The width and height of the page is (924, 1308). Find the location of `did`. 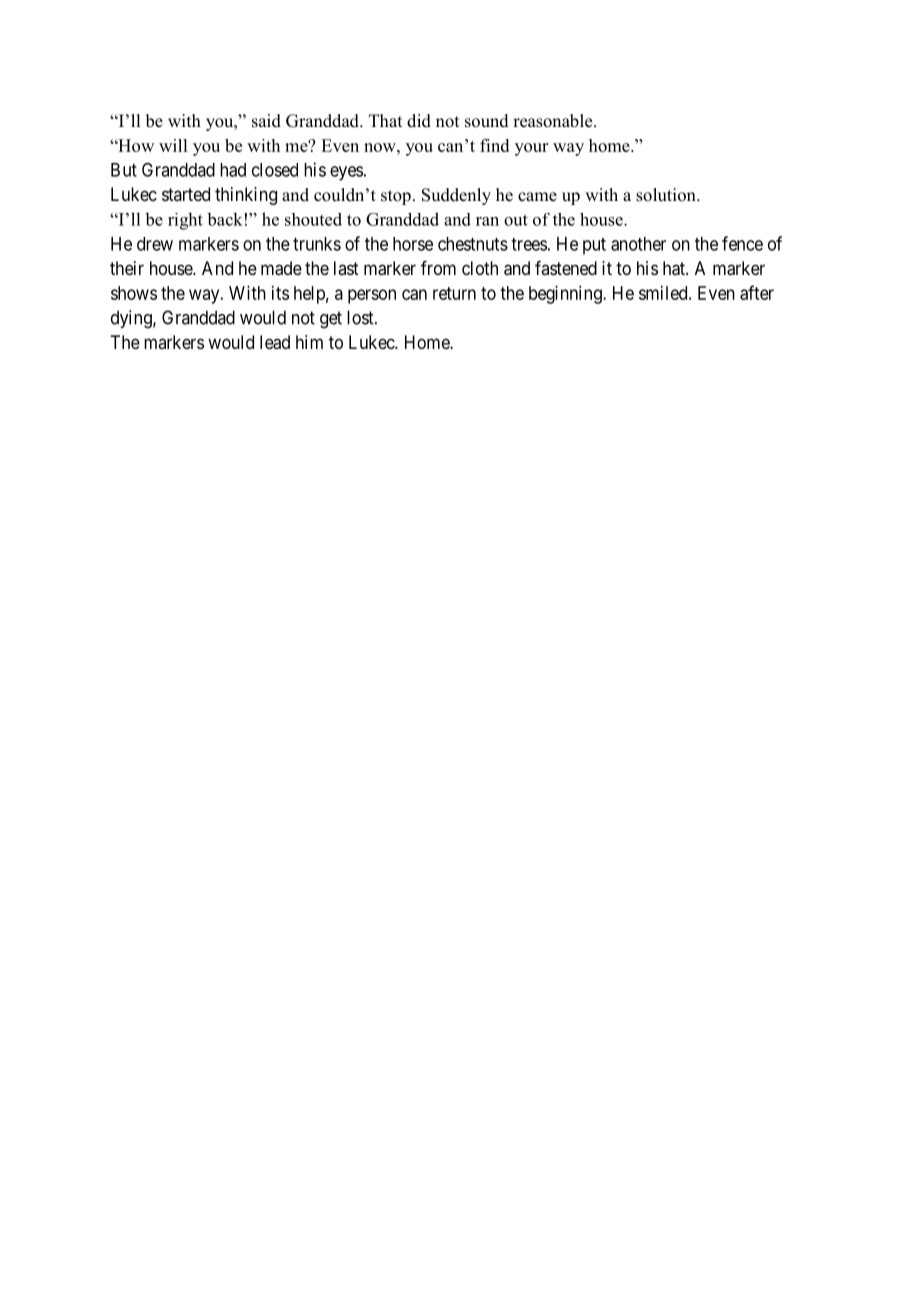

did is located at coordinates (419, 121).
